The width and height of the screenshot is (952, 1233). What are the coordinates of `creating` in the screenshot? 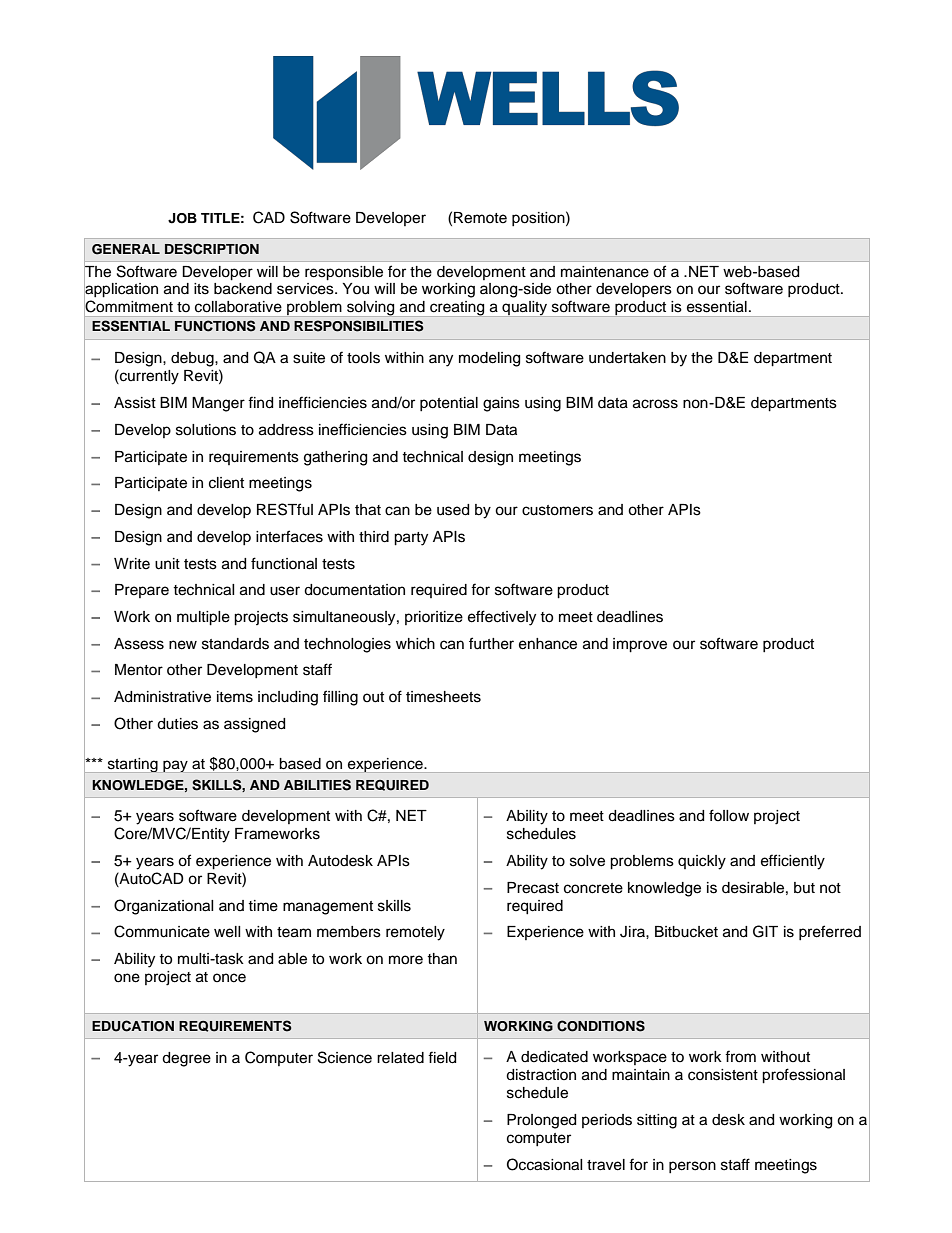 It's located at (457, 308).
